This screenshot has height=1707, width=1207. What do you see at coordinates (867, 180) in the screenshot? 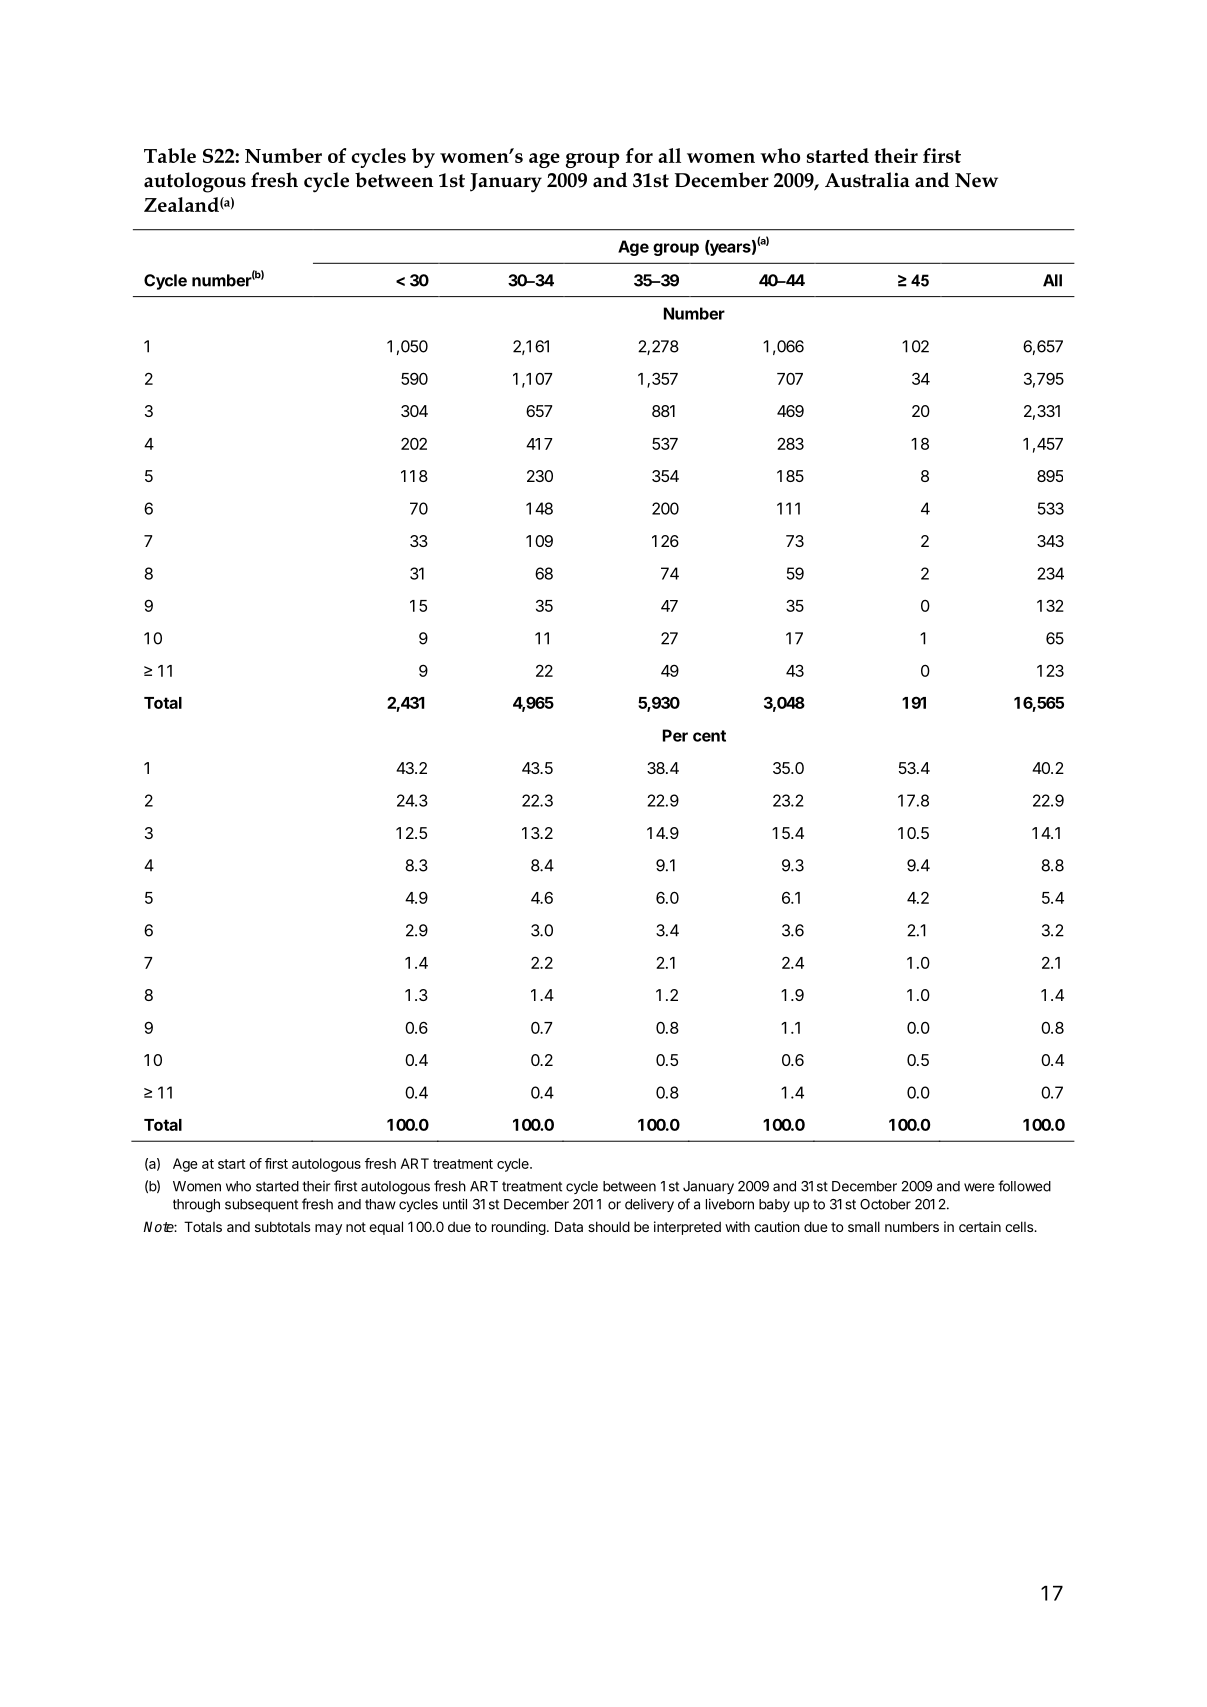
I see `Australia` at bounding box center [867, 180].
